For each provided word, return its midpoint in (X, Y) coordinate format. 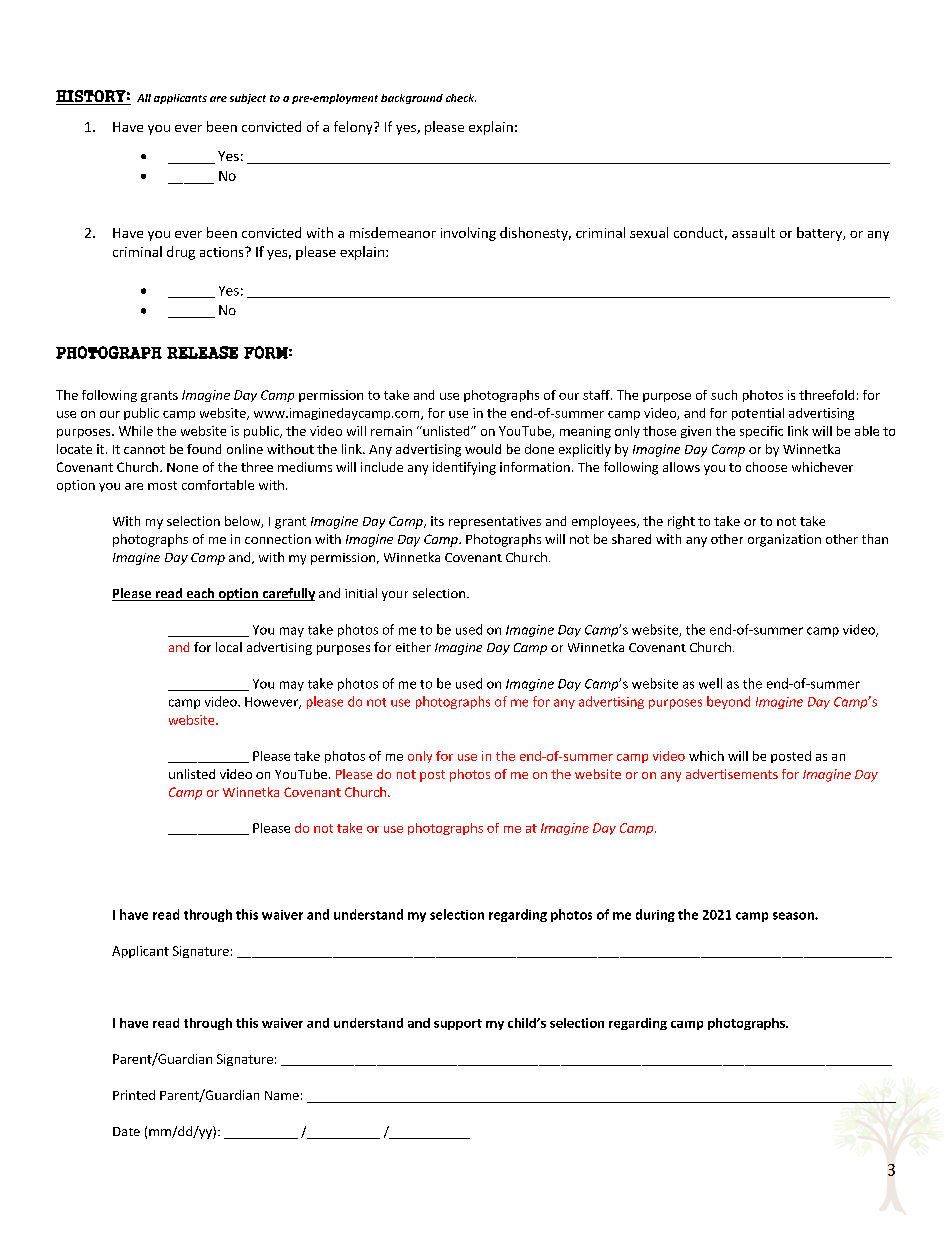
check (461, 98)
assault (753, 232)
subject (248, 99)
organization (784, 540)
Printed (134, 1095)
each (200, 594)
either (413, 647)
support (458, 1024)
